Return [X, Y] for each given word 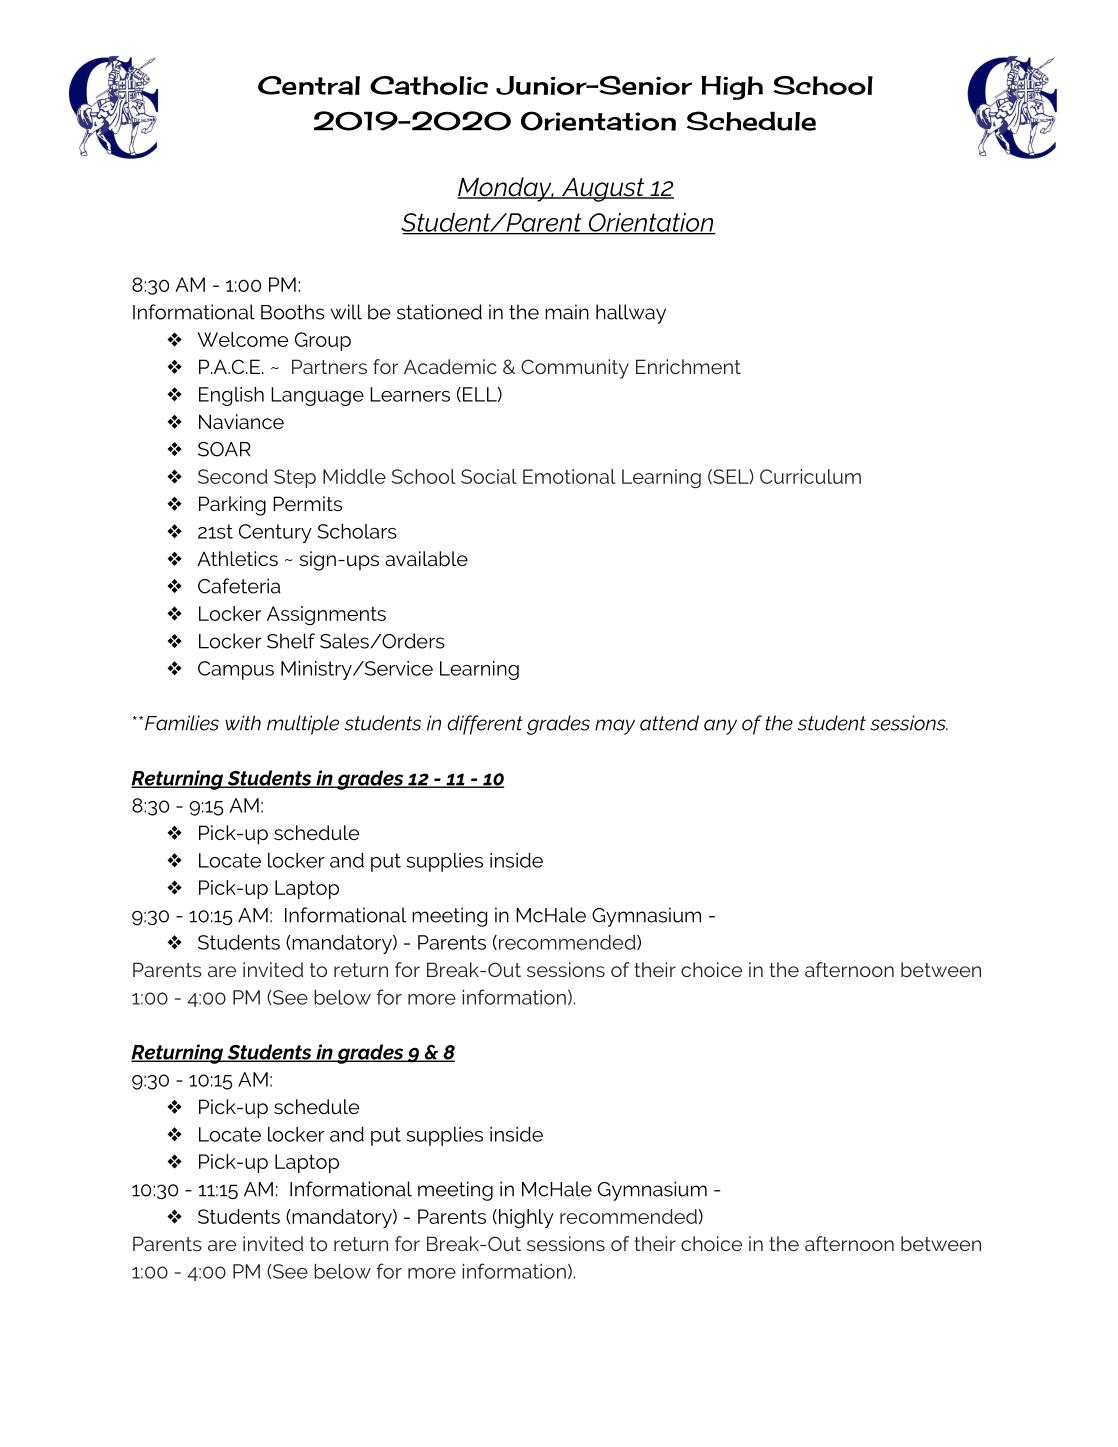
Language [317, 396]
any [720, 727]
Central [309, 85]
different [485, 725]
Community [575, 369]
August [603, 190]
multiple [303, 725]
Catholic [429, 85]
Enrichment [688, 366]
